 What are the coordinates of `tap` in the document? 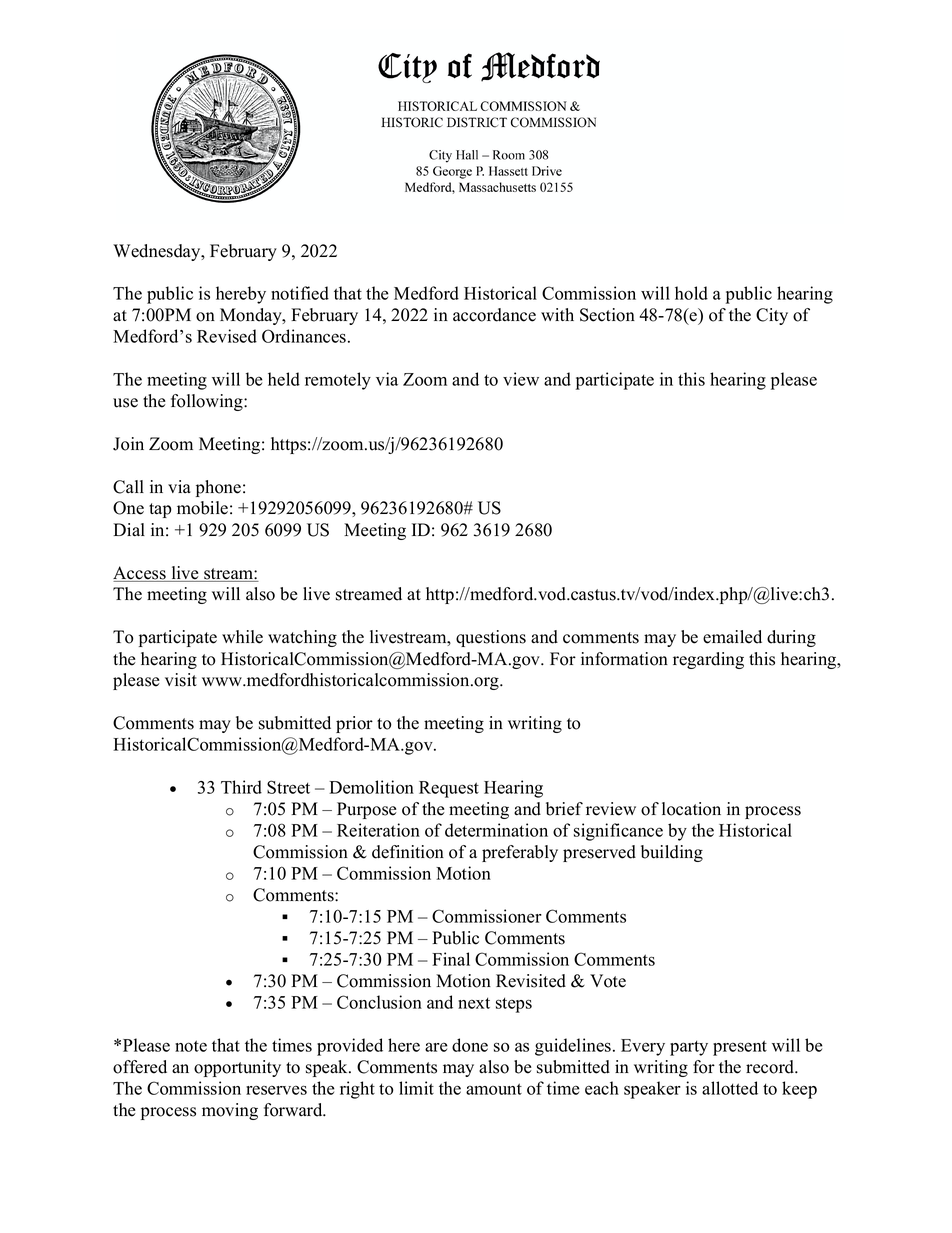 It's located at (160, 510).
